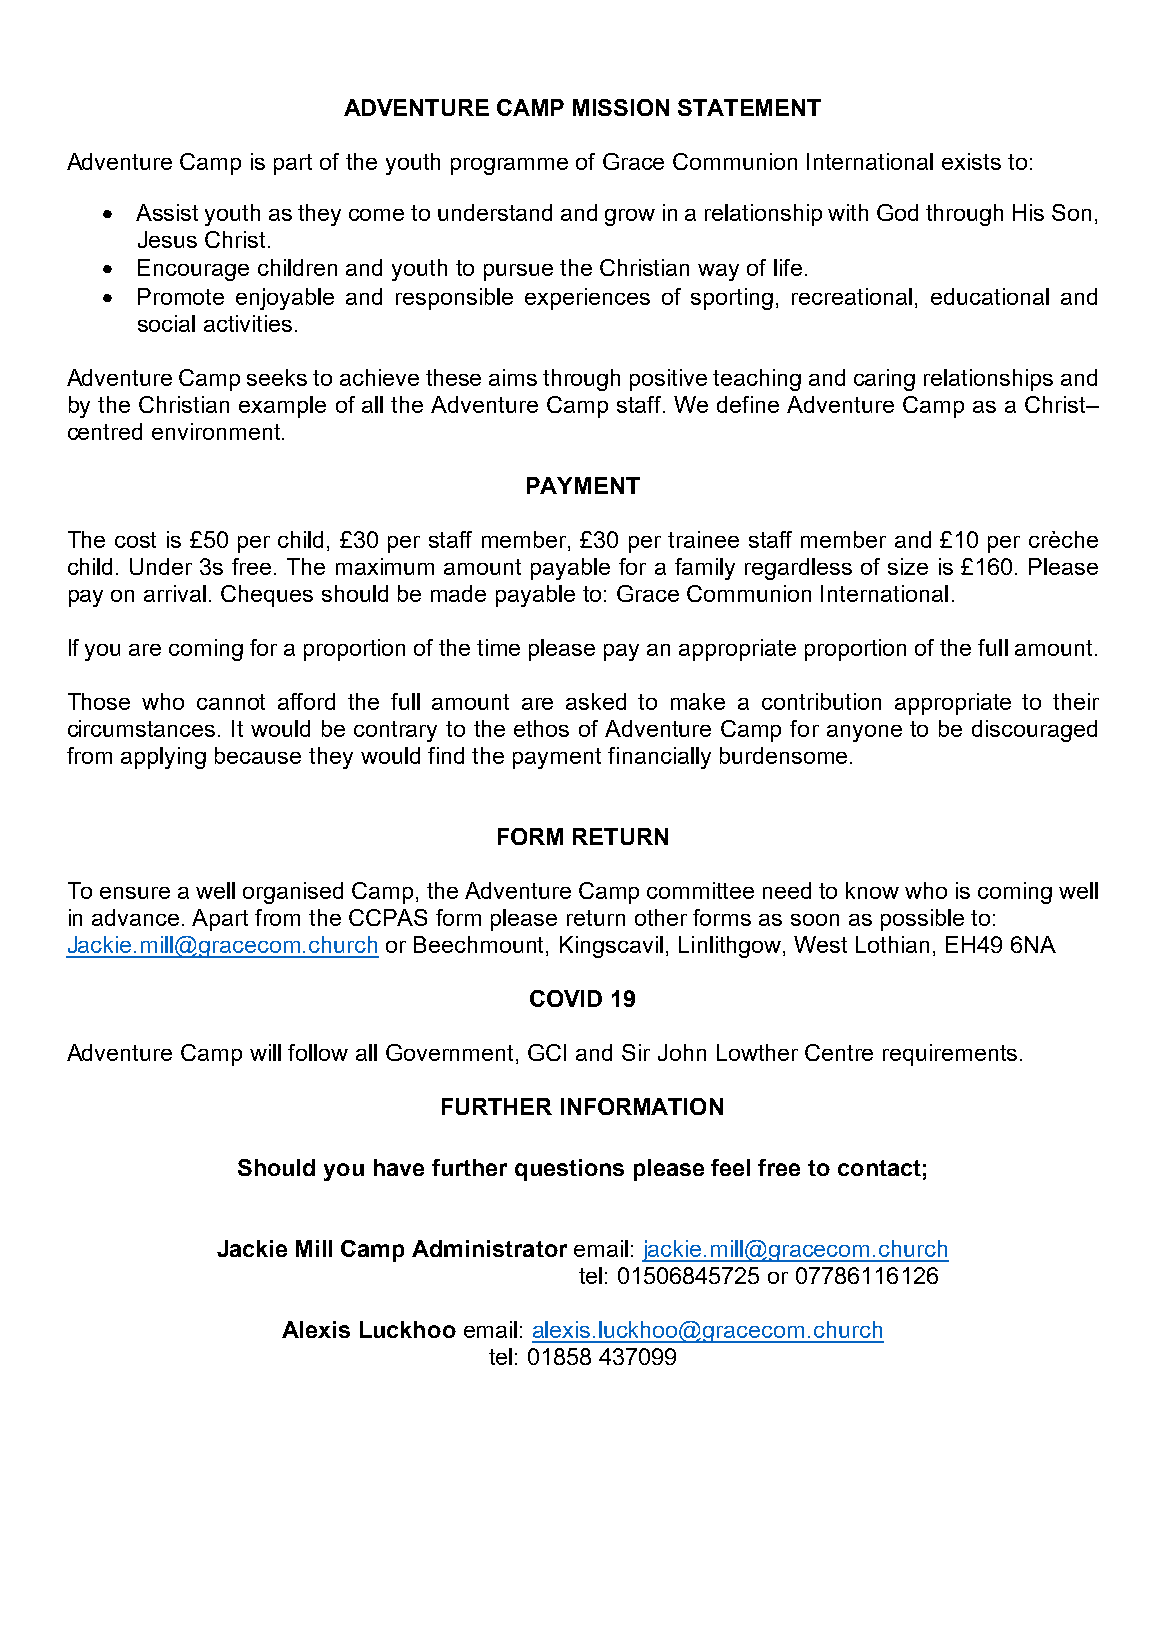  What do you see at coordinates (167, 212) in the page?
I see `Assist` at bounding box center [167, 212].
